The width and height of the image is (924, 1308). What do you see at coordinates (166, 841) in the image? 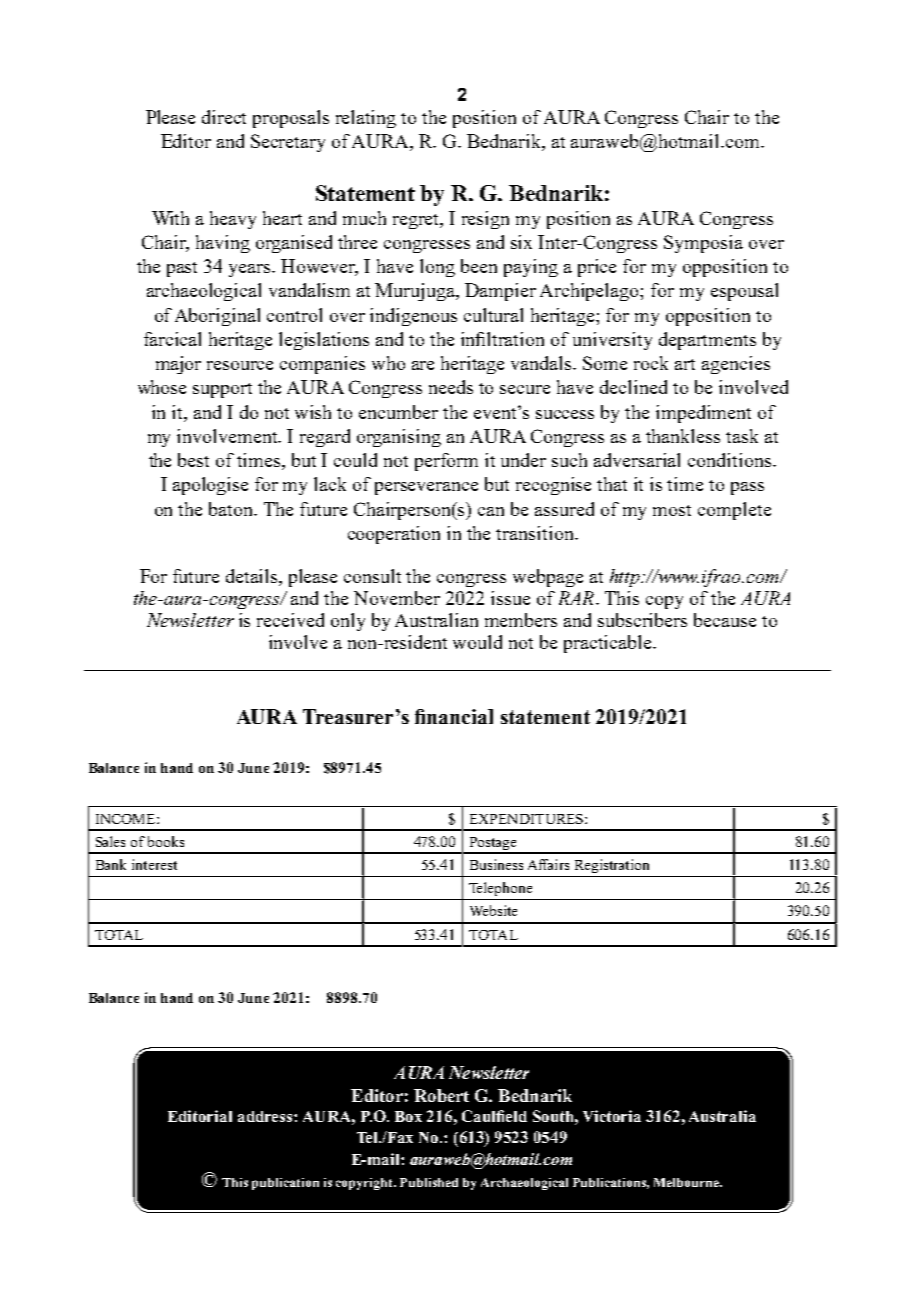
I see `books` at bounding box center [166, 841].
